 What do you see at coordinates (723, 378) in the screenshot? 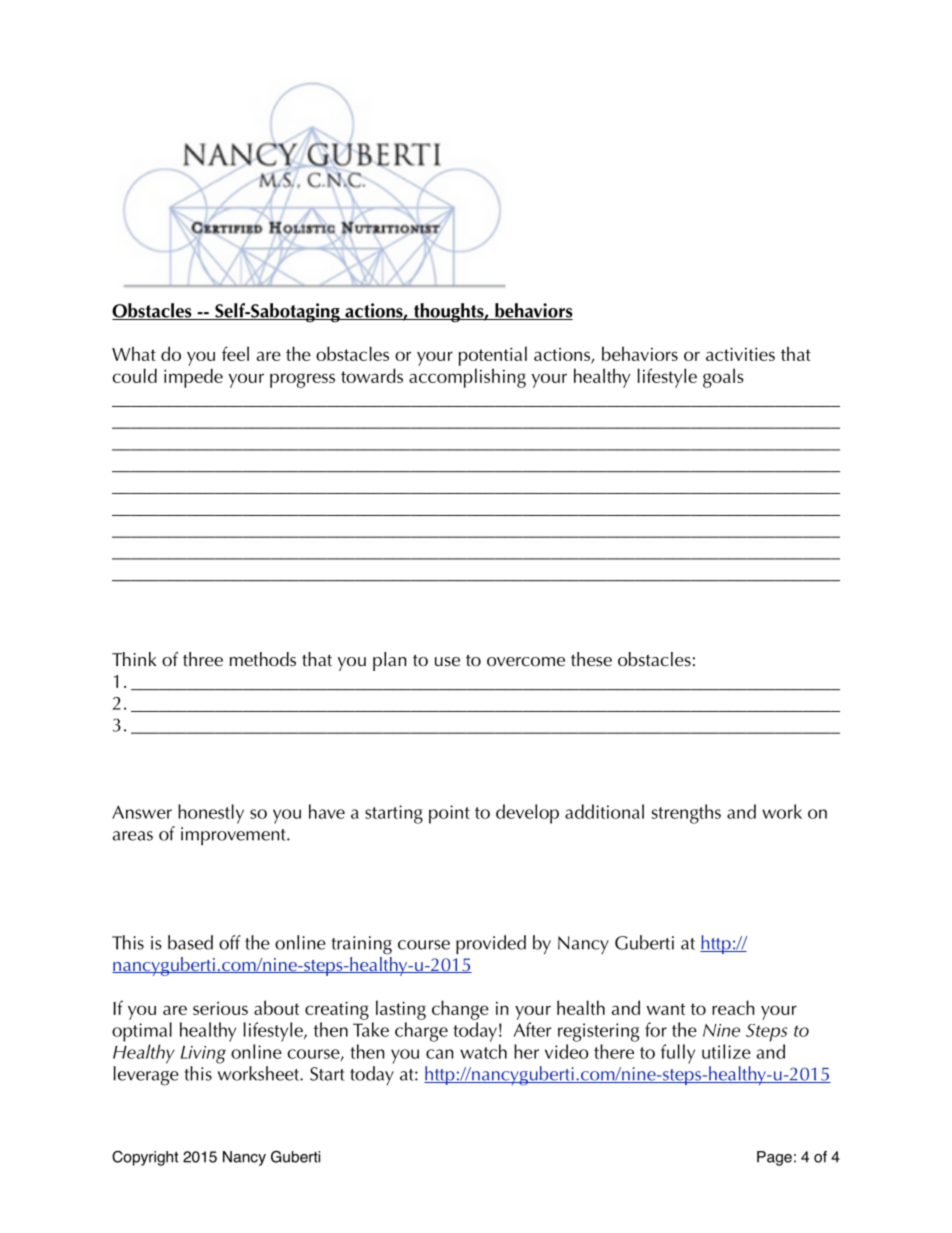
I see `goals` at bounding box center [723, 378].
